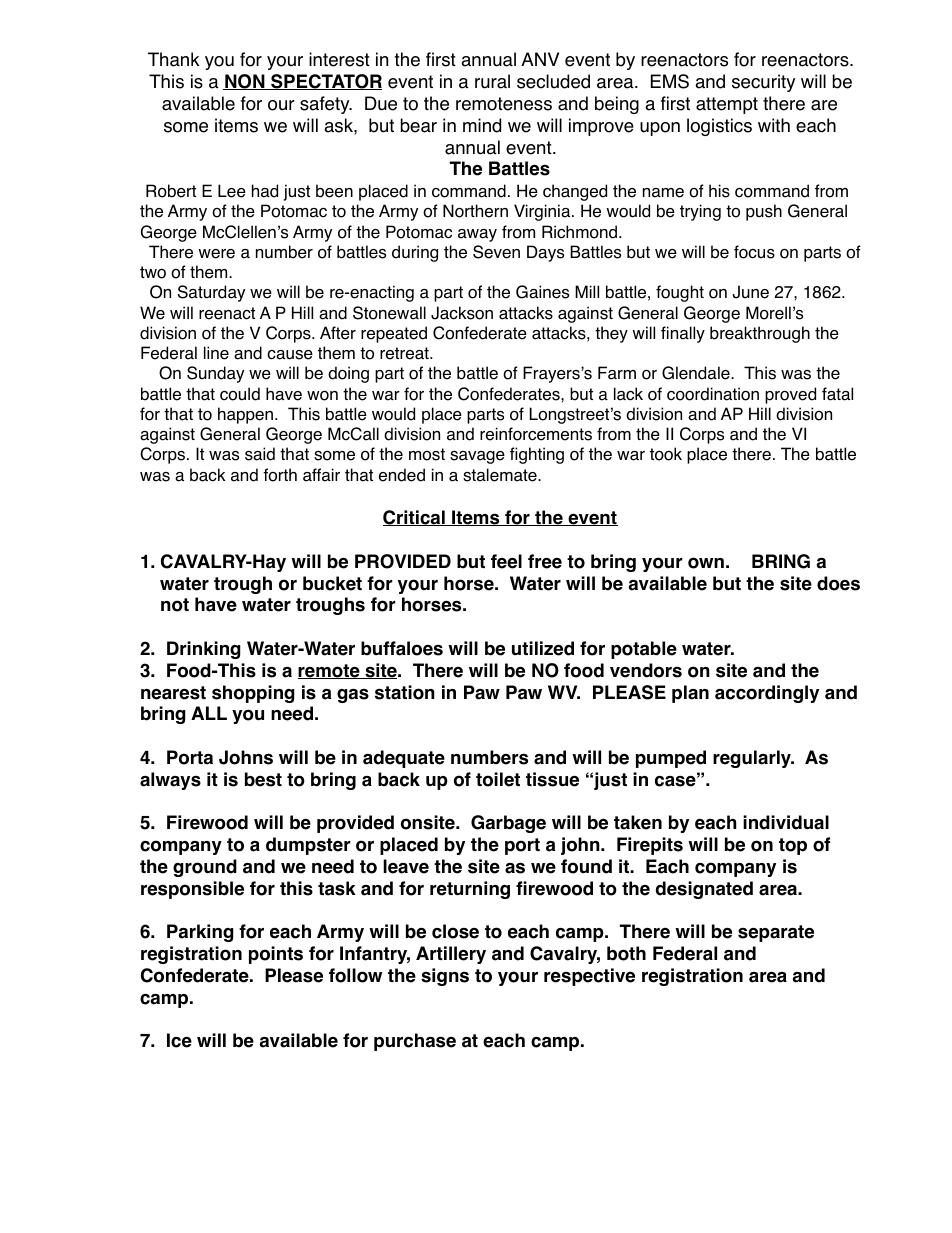 The width and height of the document is (952, 1233). I want to click on reinforcements, so click(536, 434).
